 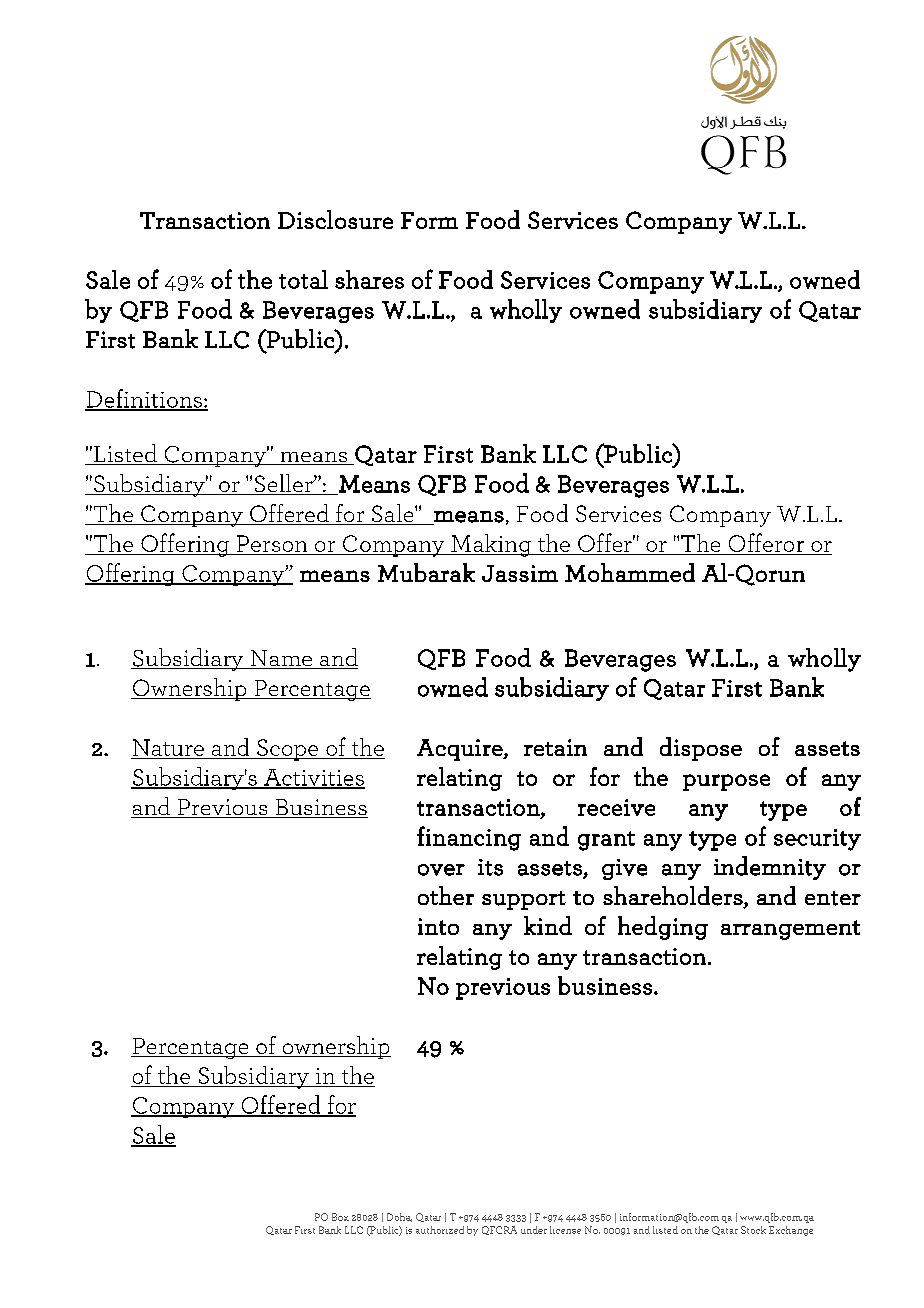 I want to click on Acquire, so click(x=461, y=750).
